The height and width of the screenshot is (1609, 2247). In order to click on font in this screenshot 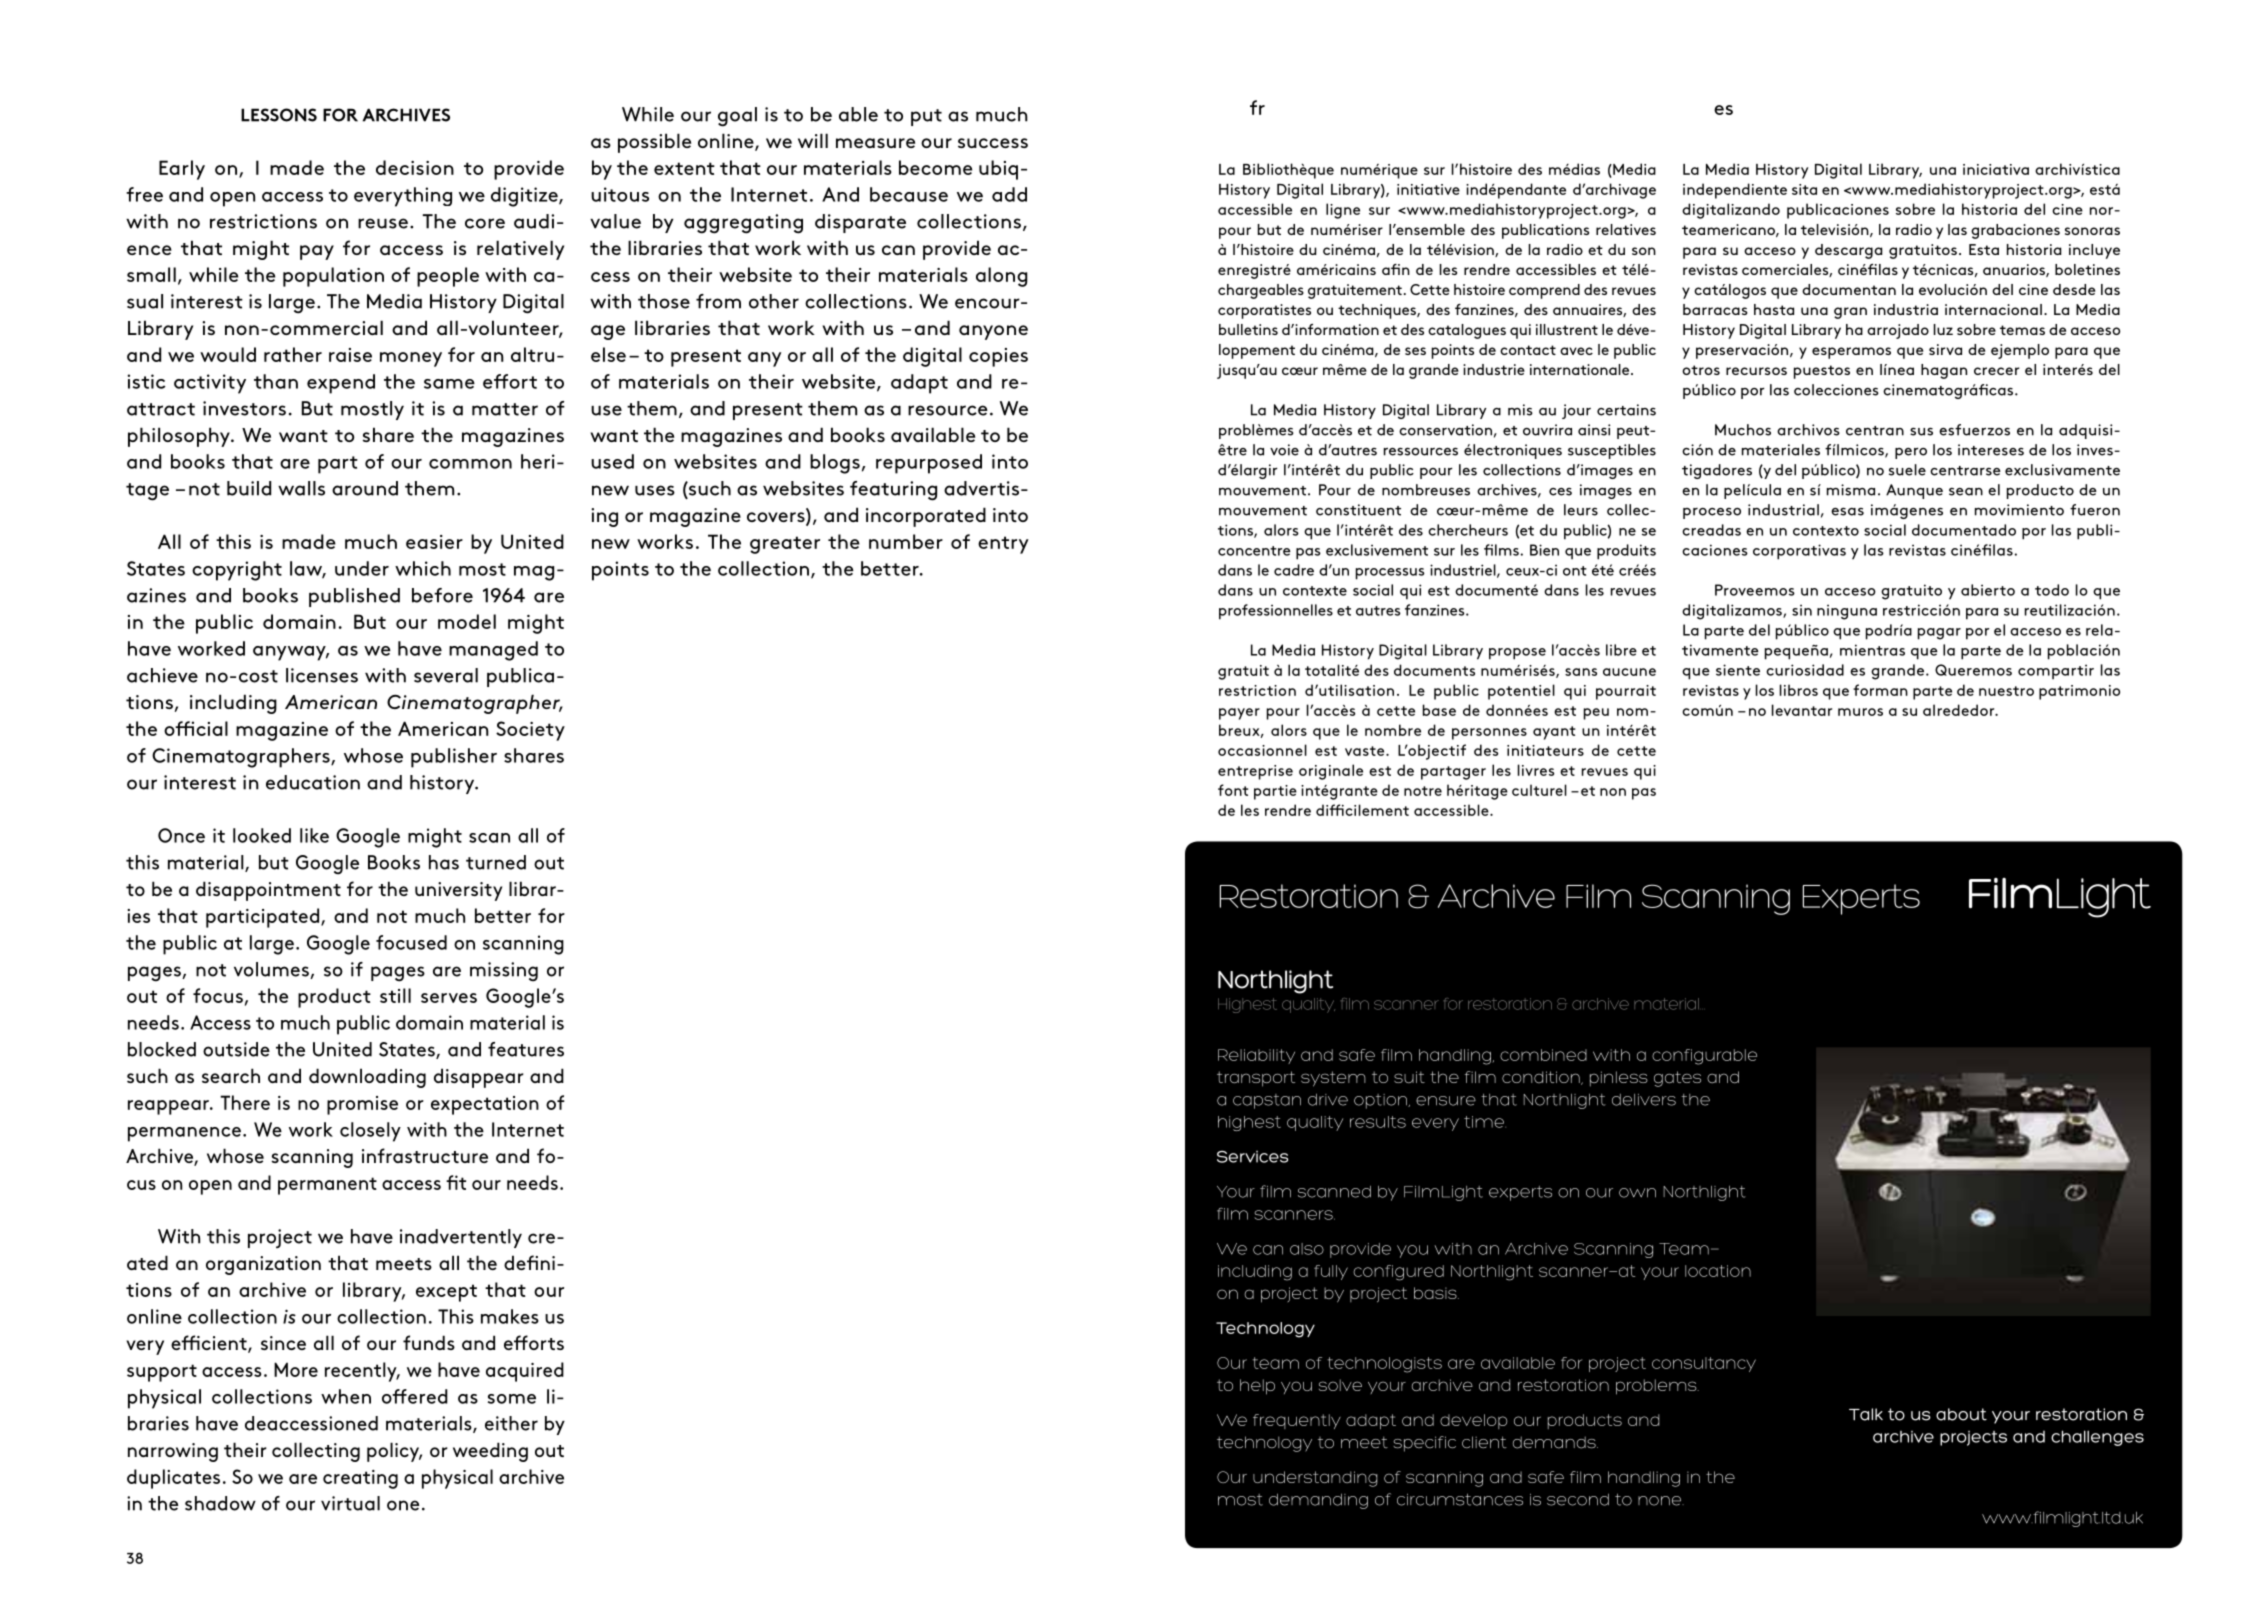, I will do `click(1233, 790)`.
